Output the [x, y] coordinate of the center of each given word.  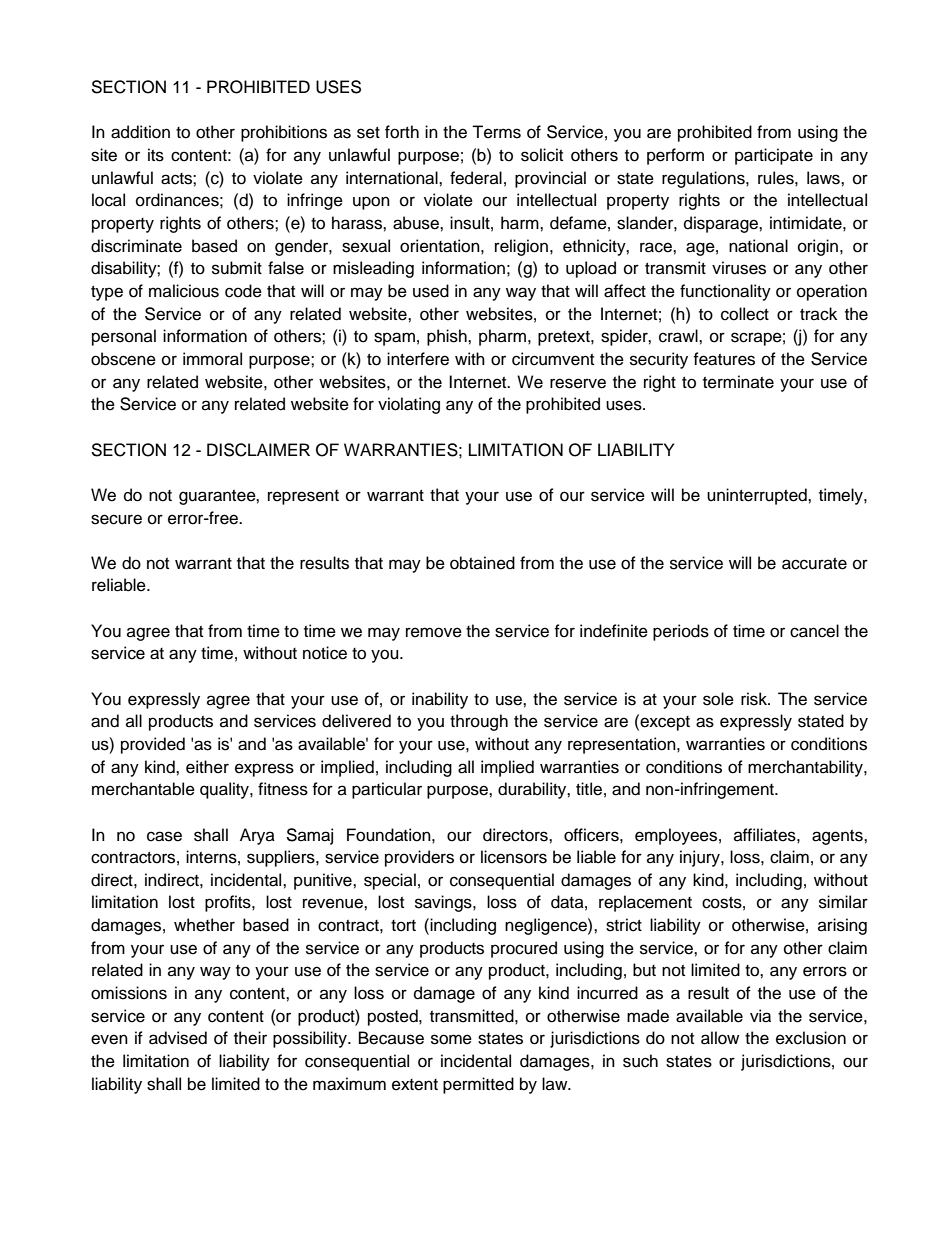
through [479, 722]
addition [140, 132]
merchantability [806, 768]
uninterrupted [758, 496]
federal [476, 178]
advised [178, 1038]
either [207, 767]
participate [774, 156]
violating [409, 405]
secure [116, 519]
